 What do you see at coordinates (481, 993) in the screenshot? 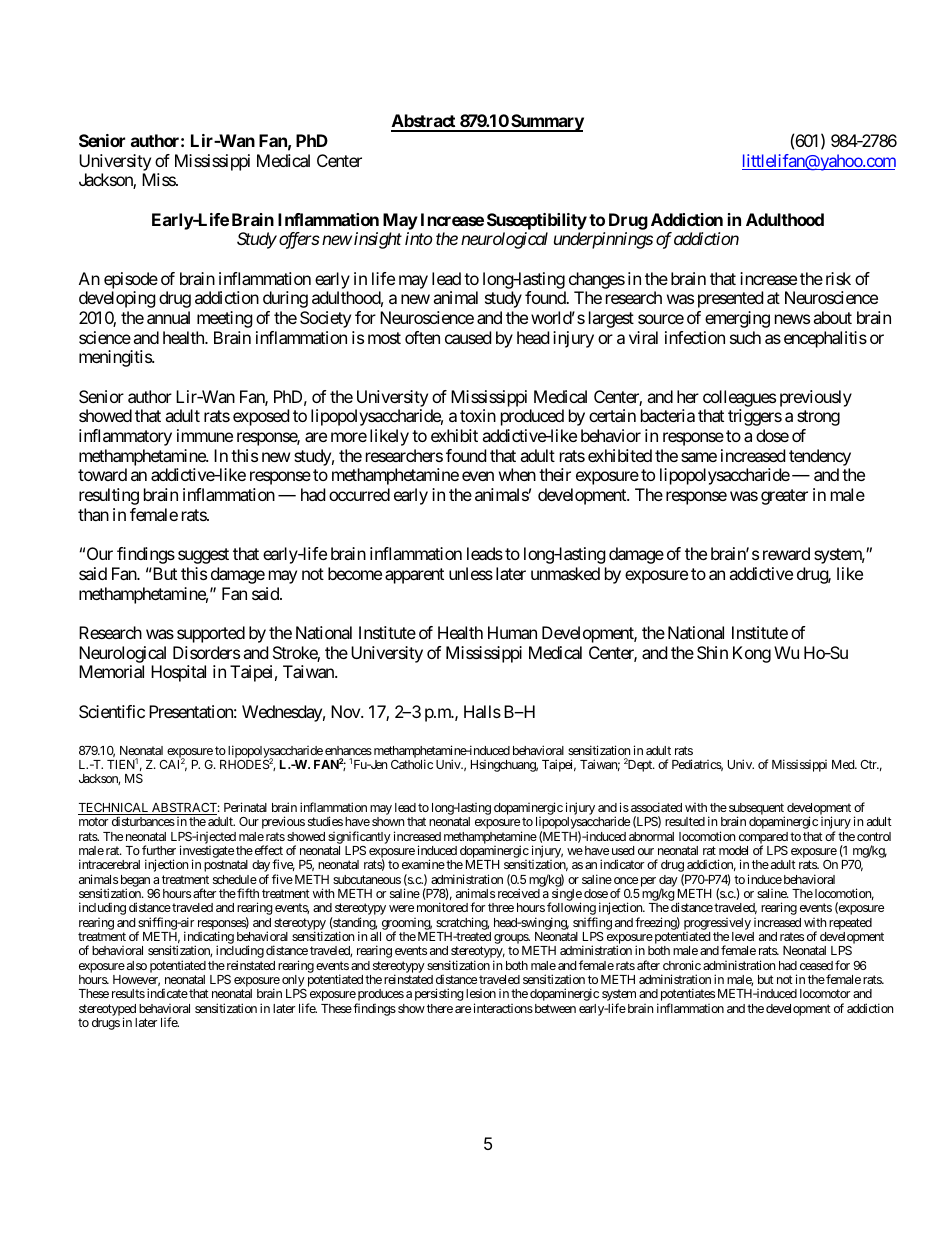
I see `lesion` at bounding box center [481, 993].
